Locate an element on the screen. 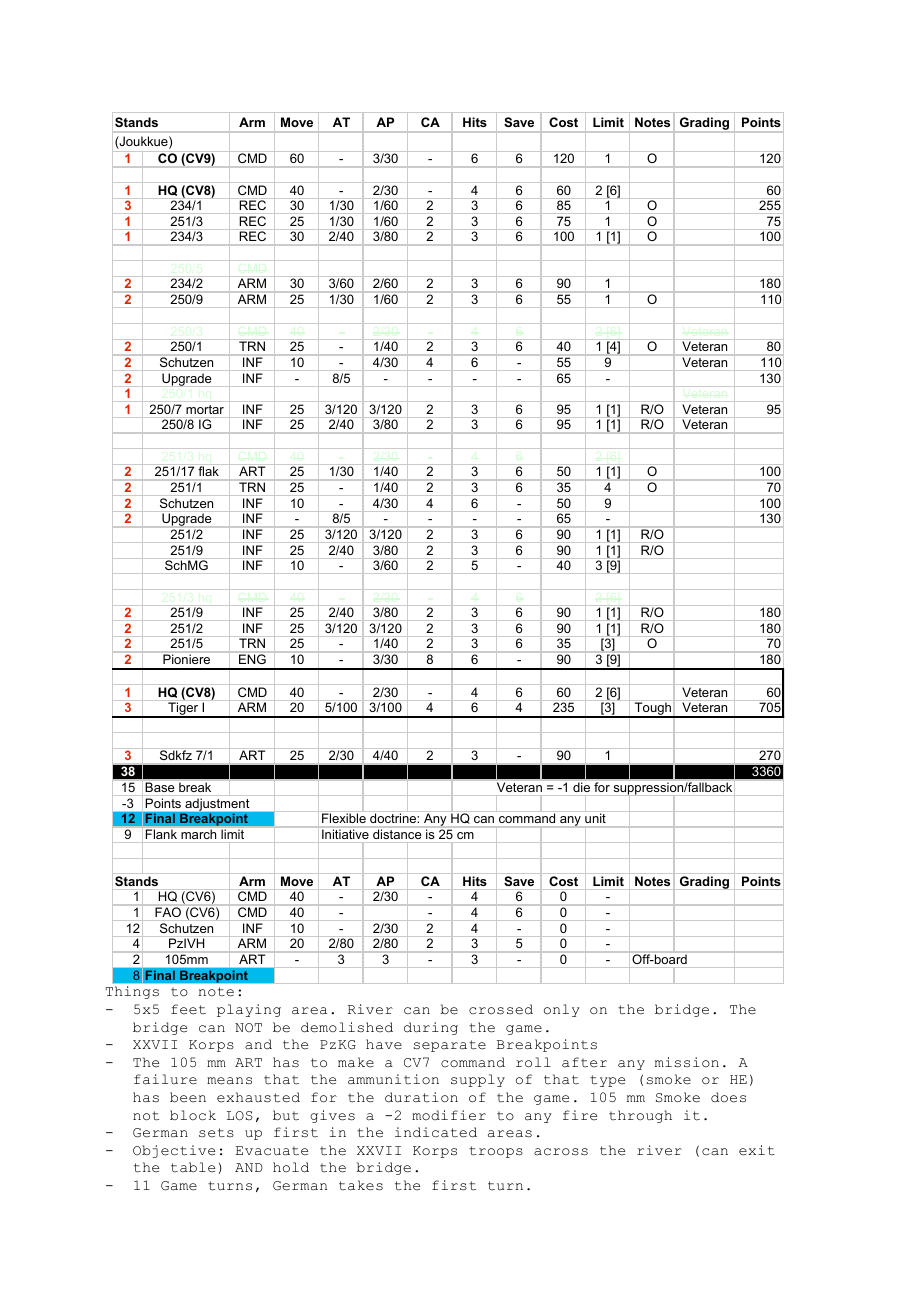 The height and width of the screenshot is (1308, 924). only is located at coordinates (562, 1010).
